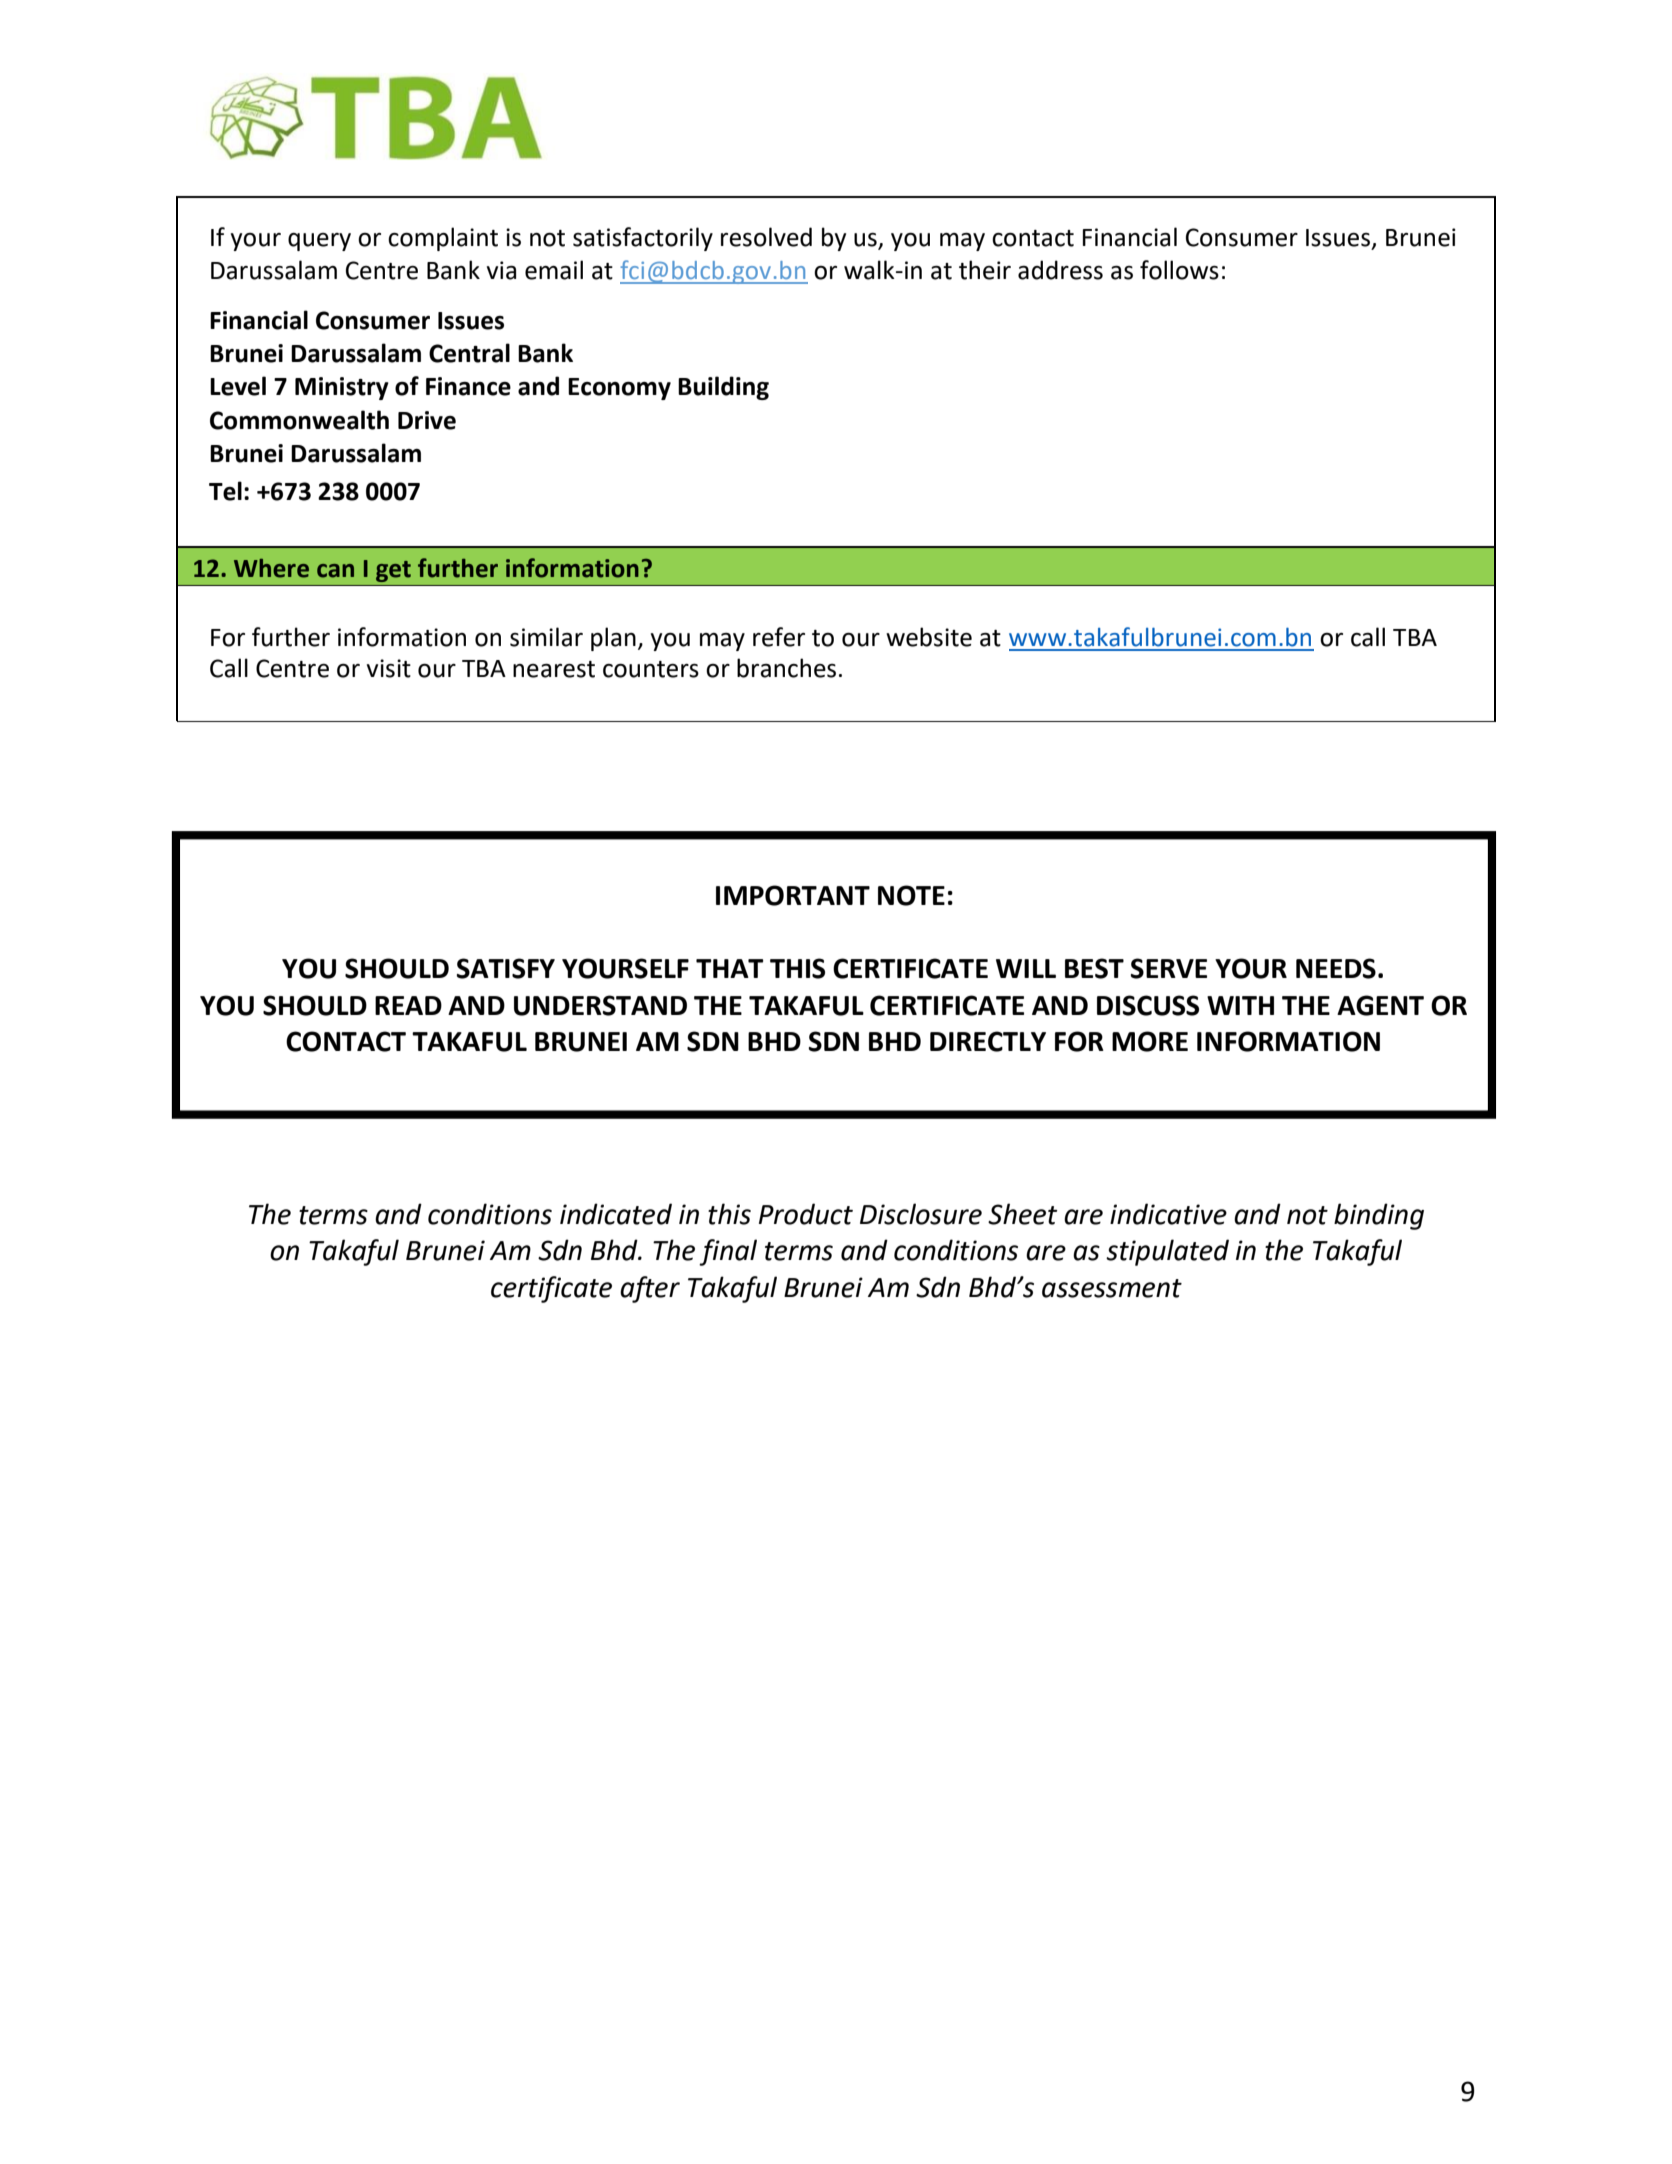 The image size is (1672, 2164). I want to click on THAT, so click(730, 968).
